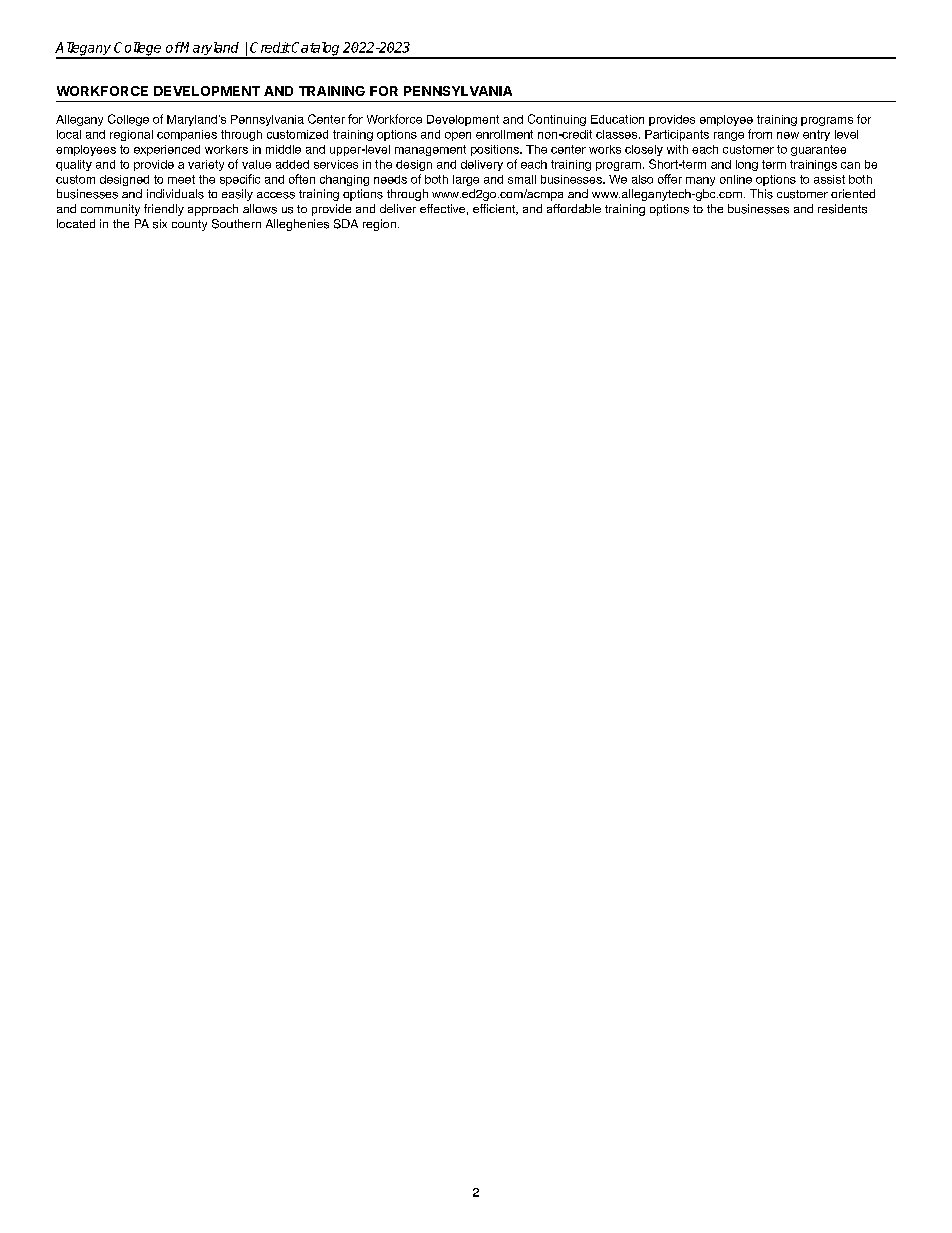  I want to click on This, so click(761, 194).
